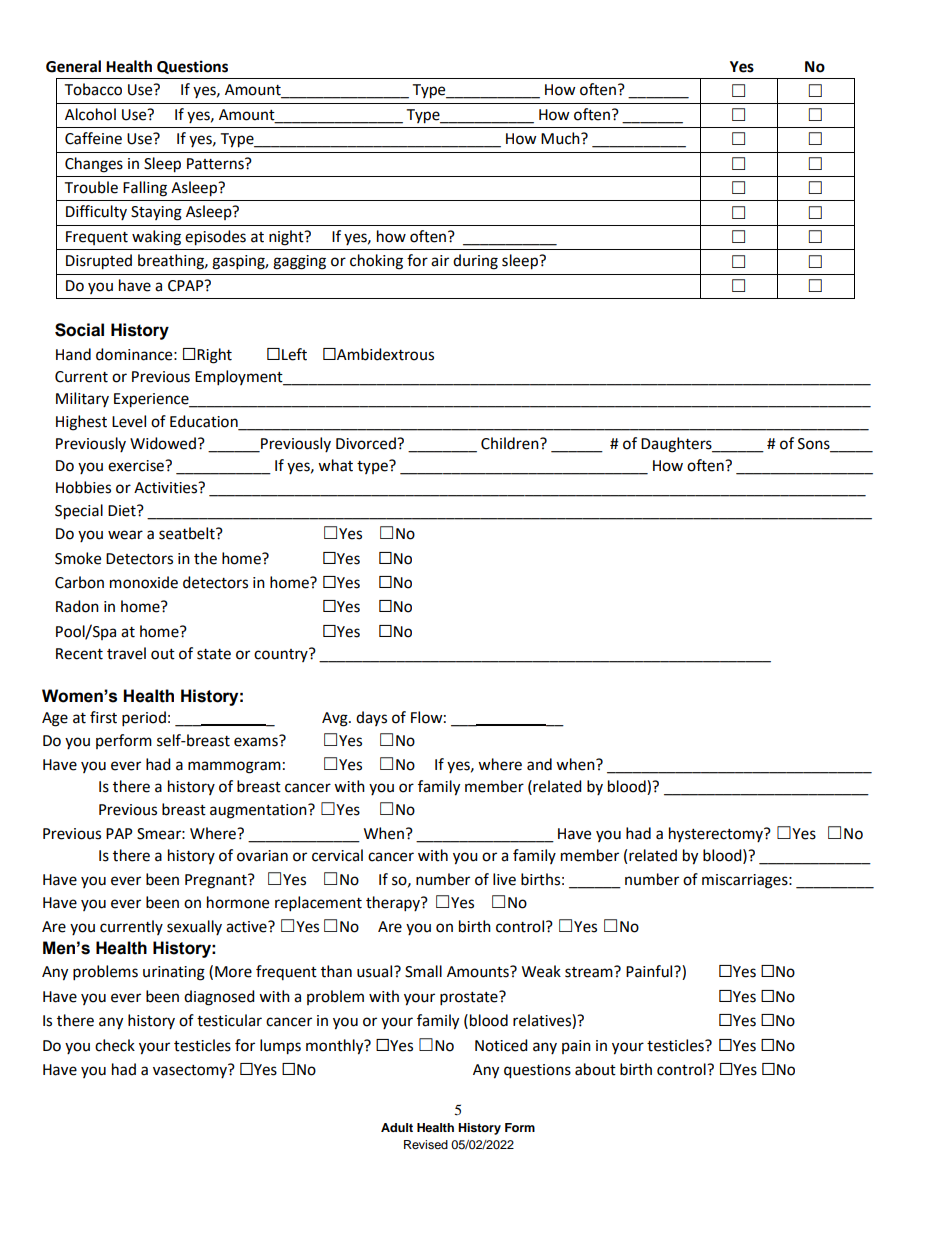 This page has width=952, height=1233. I want to click on country, so click(282, 655).
